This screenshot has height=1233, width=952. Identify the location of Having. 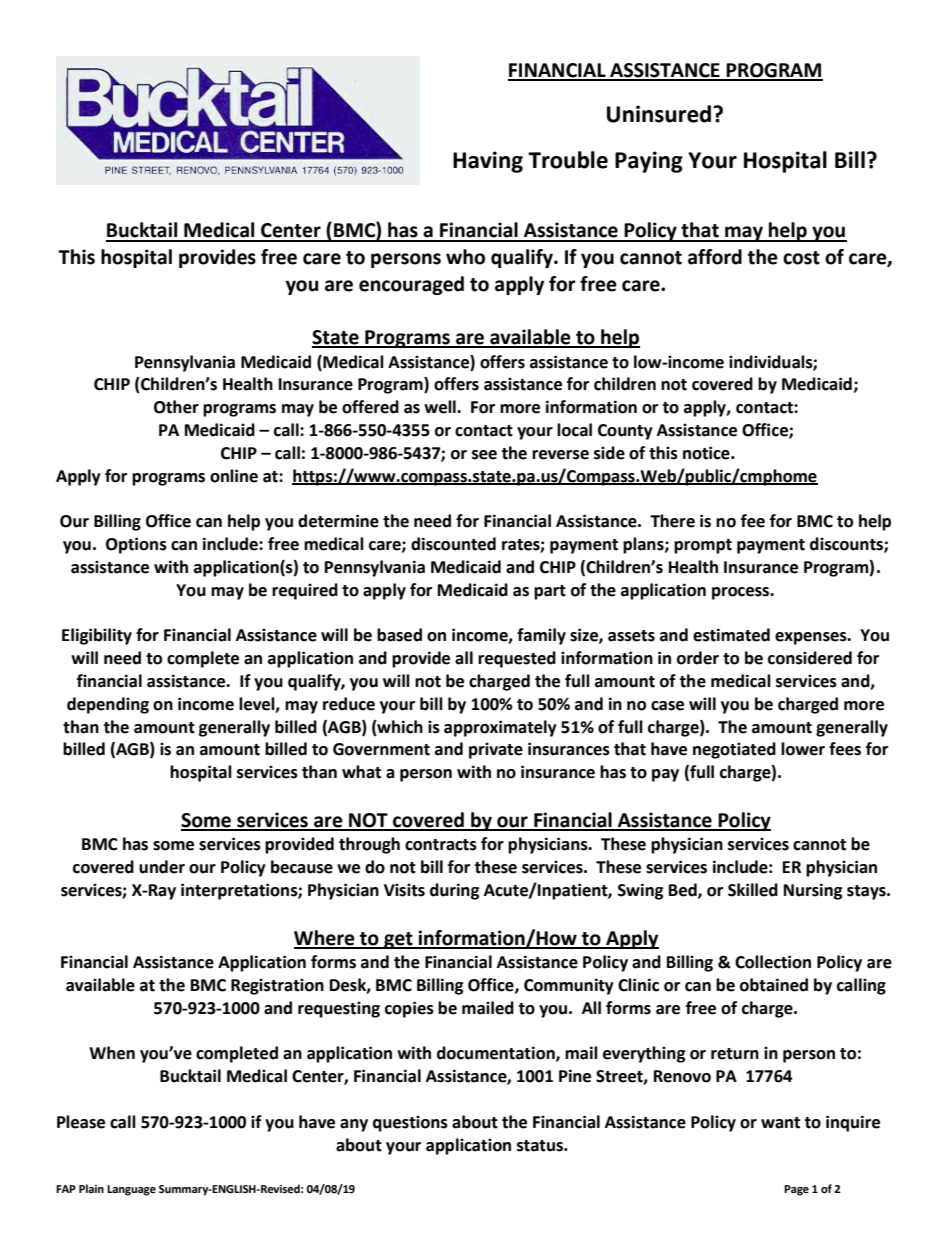
(488, 162).
